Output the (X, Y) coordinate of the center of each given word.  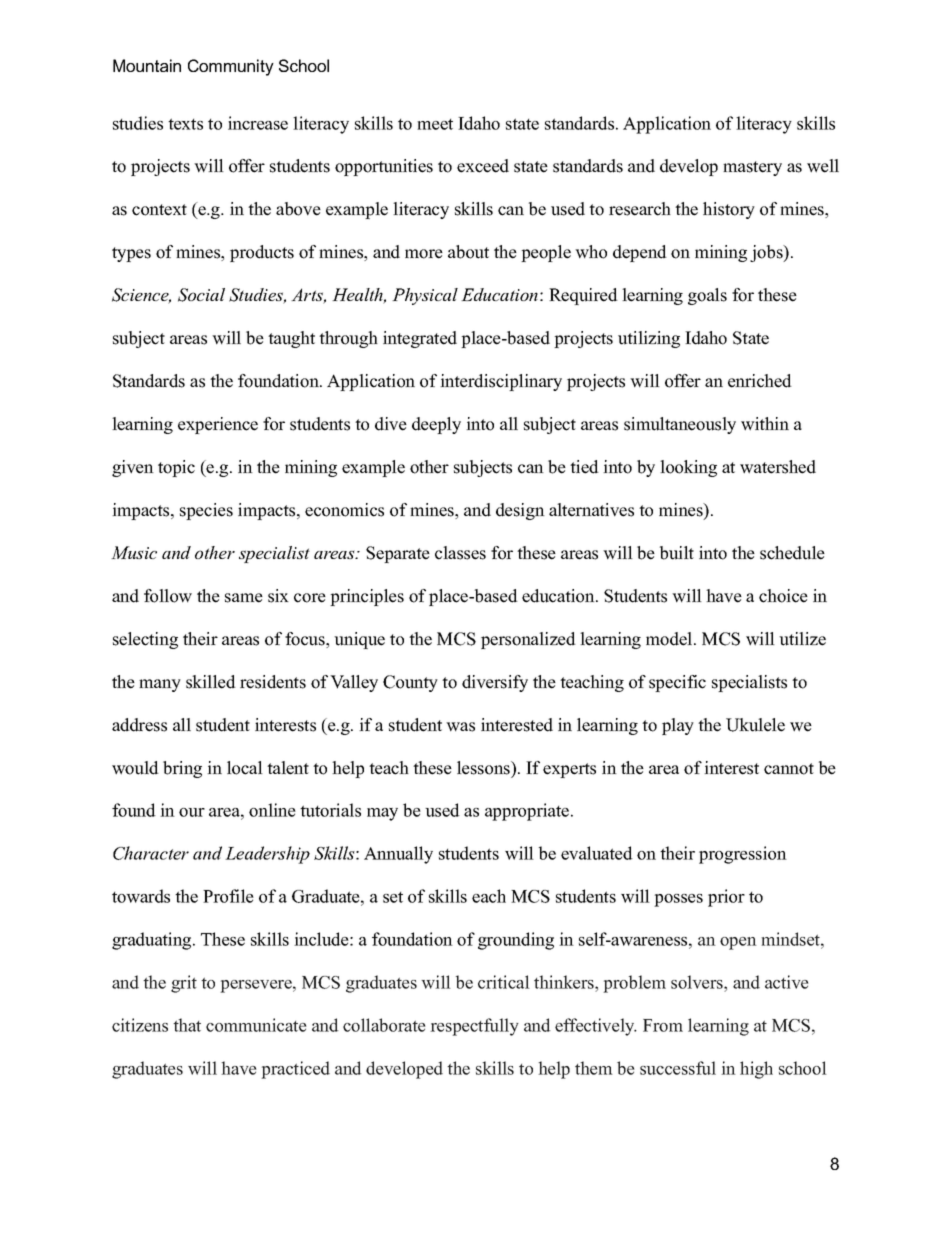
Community (231, 67)
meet (435, 124)
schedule (792, 553)
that (187, 1025)
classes (460, 553)
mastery (752, 168)
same (244, 598)
